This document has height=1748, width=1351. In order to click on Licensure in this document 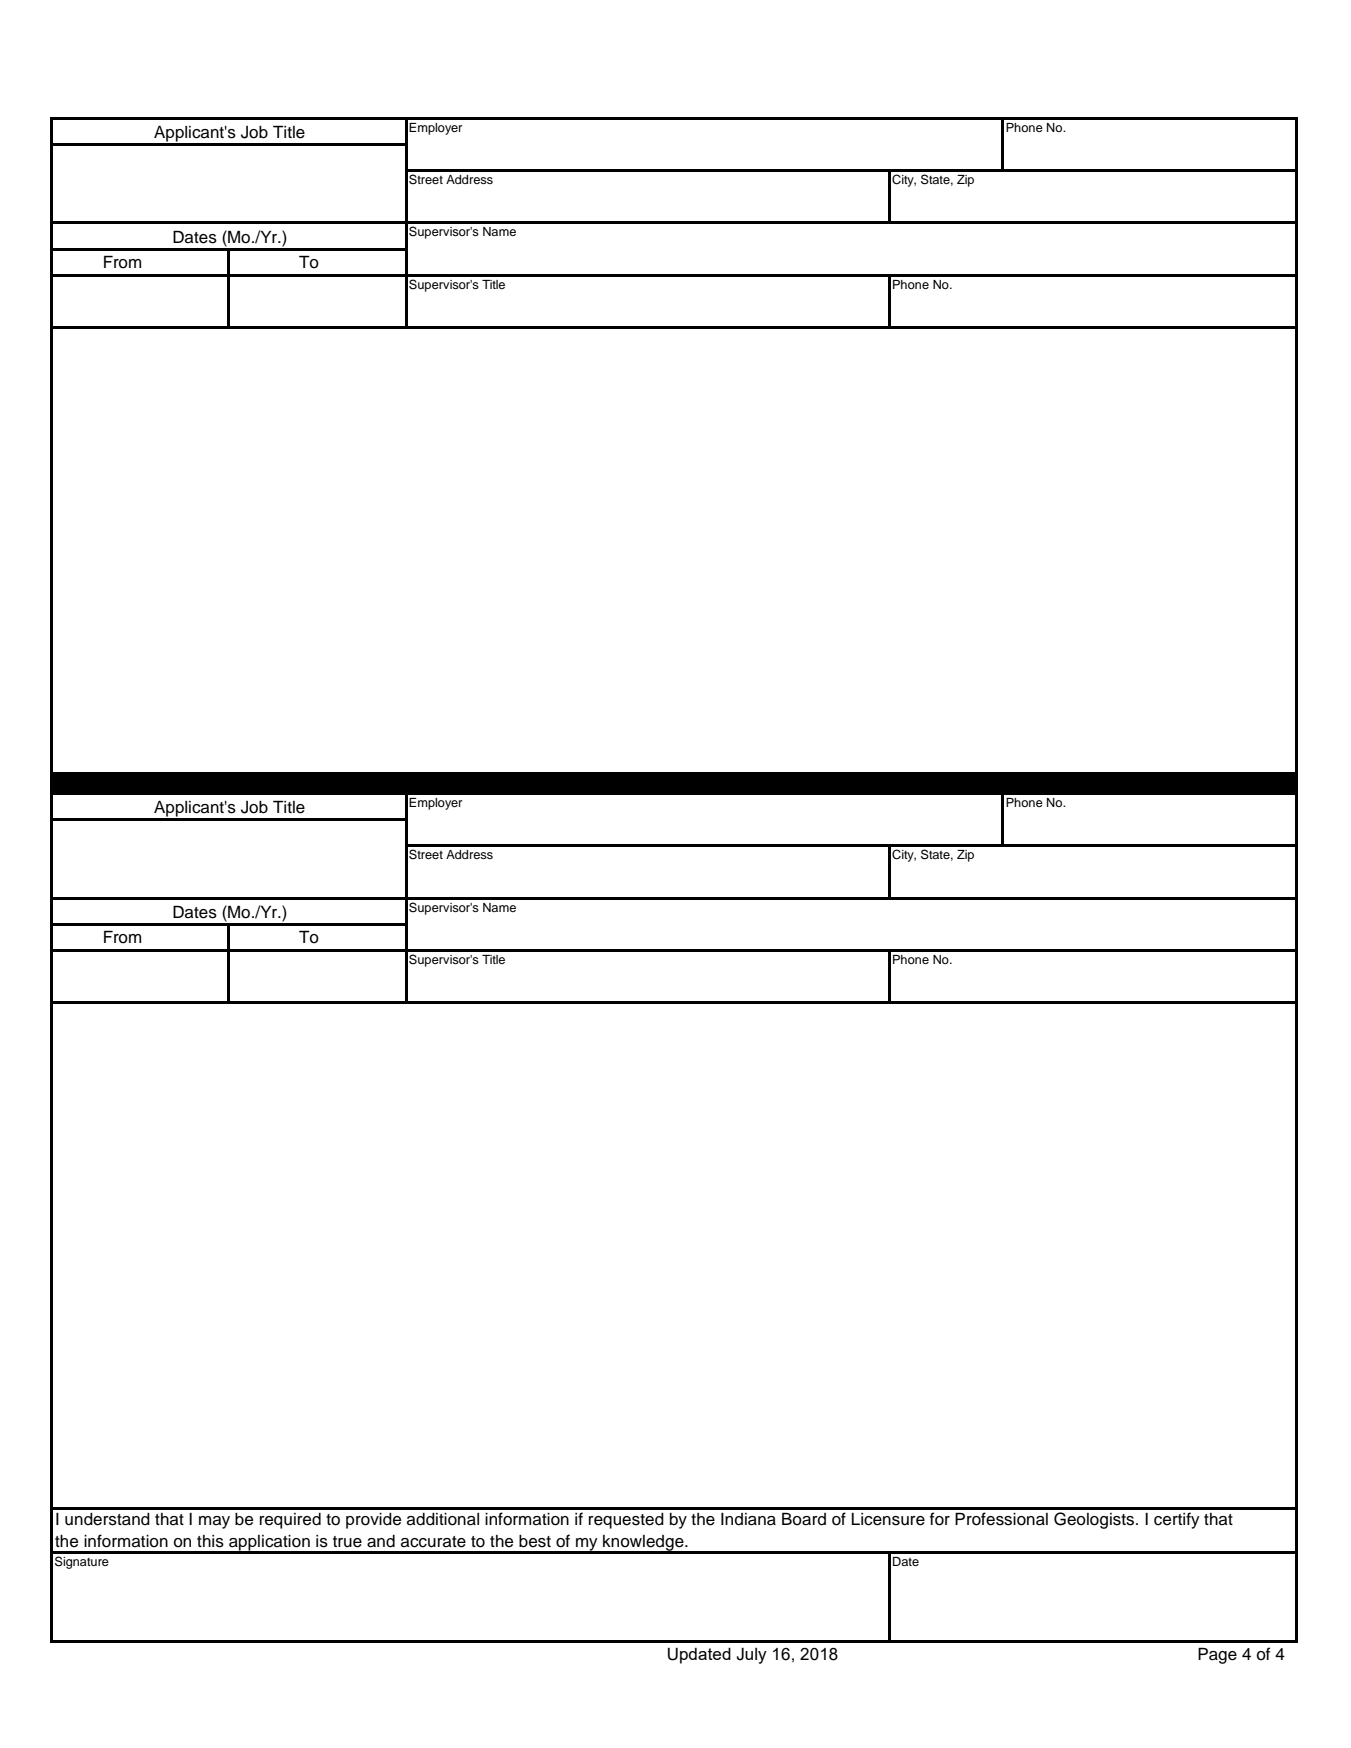, I will do `click(888, 1519)`.
